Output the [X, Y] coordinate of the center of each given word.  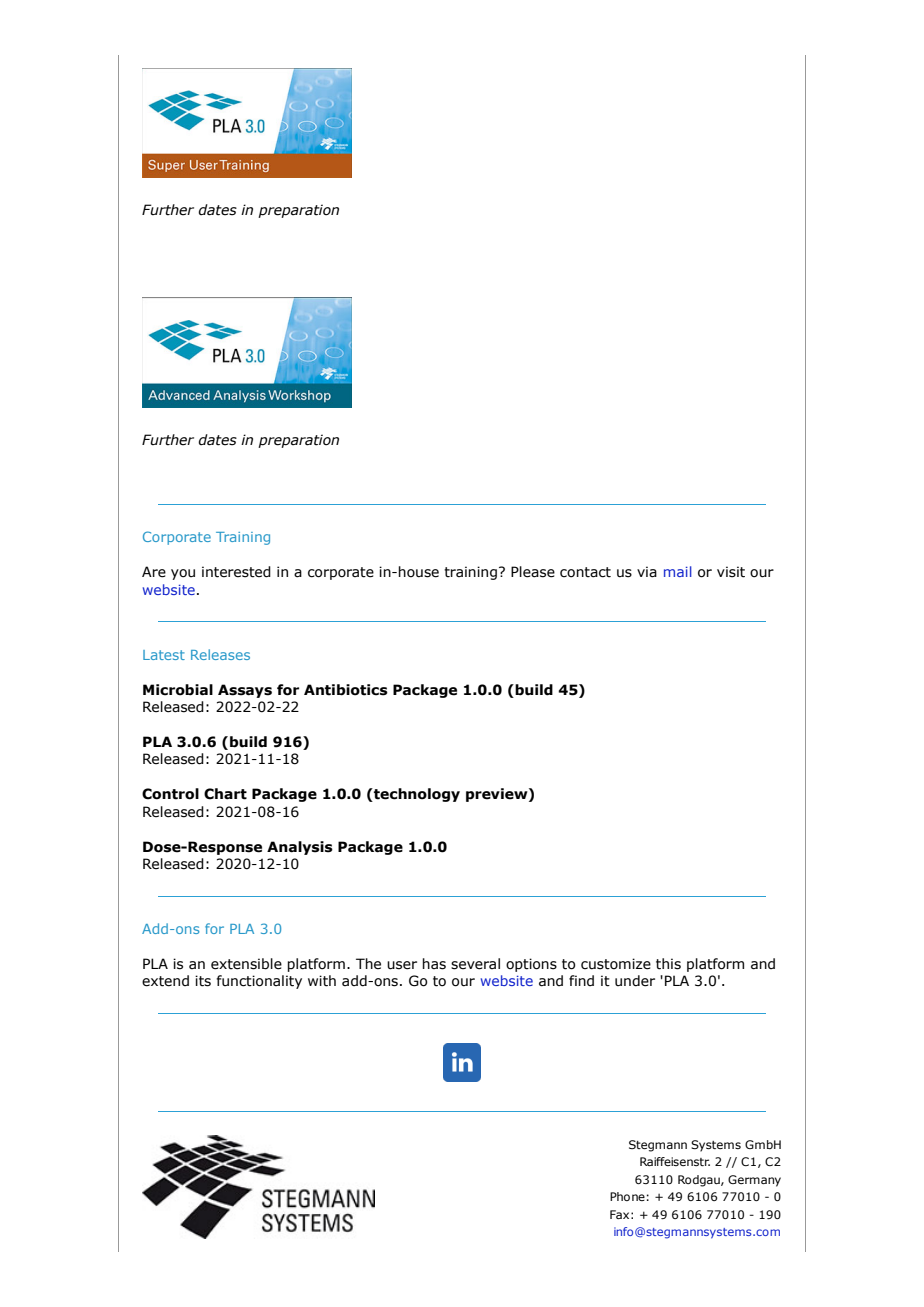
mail [678, 571]
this [668, 964]
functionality [259, 982]
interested [236, 572]
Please [533, 572]
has [434, 964]
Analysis [300, 848]
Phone [627, 1196]
